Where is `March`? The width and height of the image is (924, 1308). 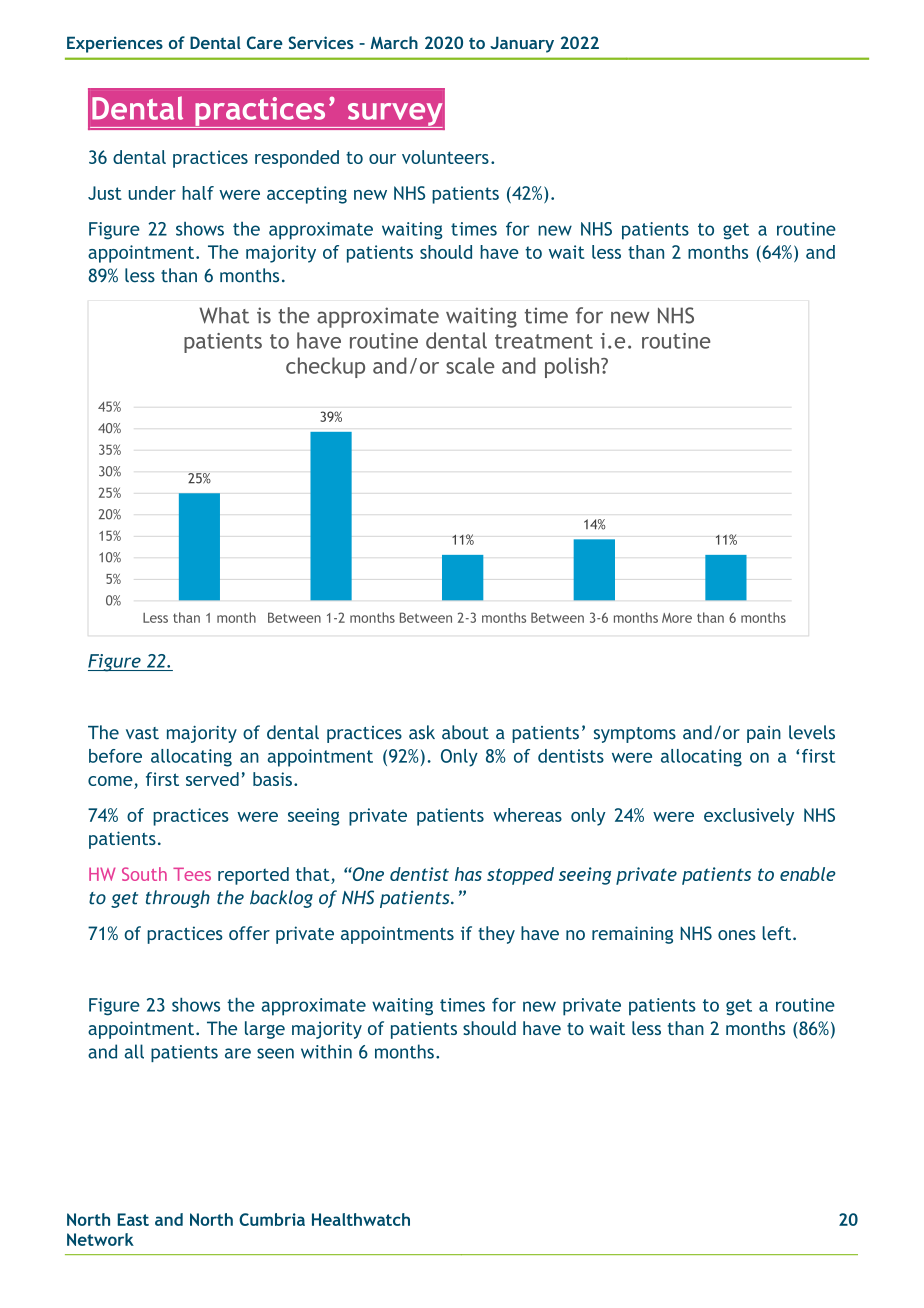 March is located at coordinates (394, 42).
